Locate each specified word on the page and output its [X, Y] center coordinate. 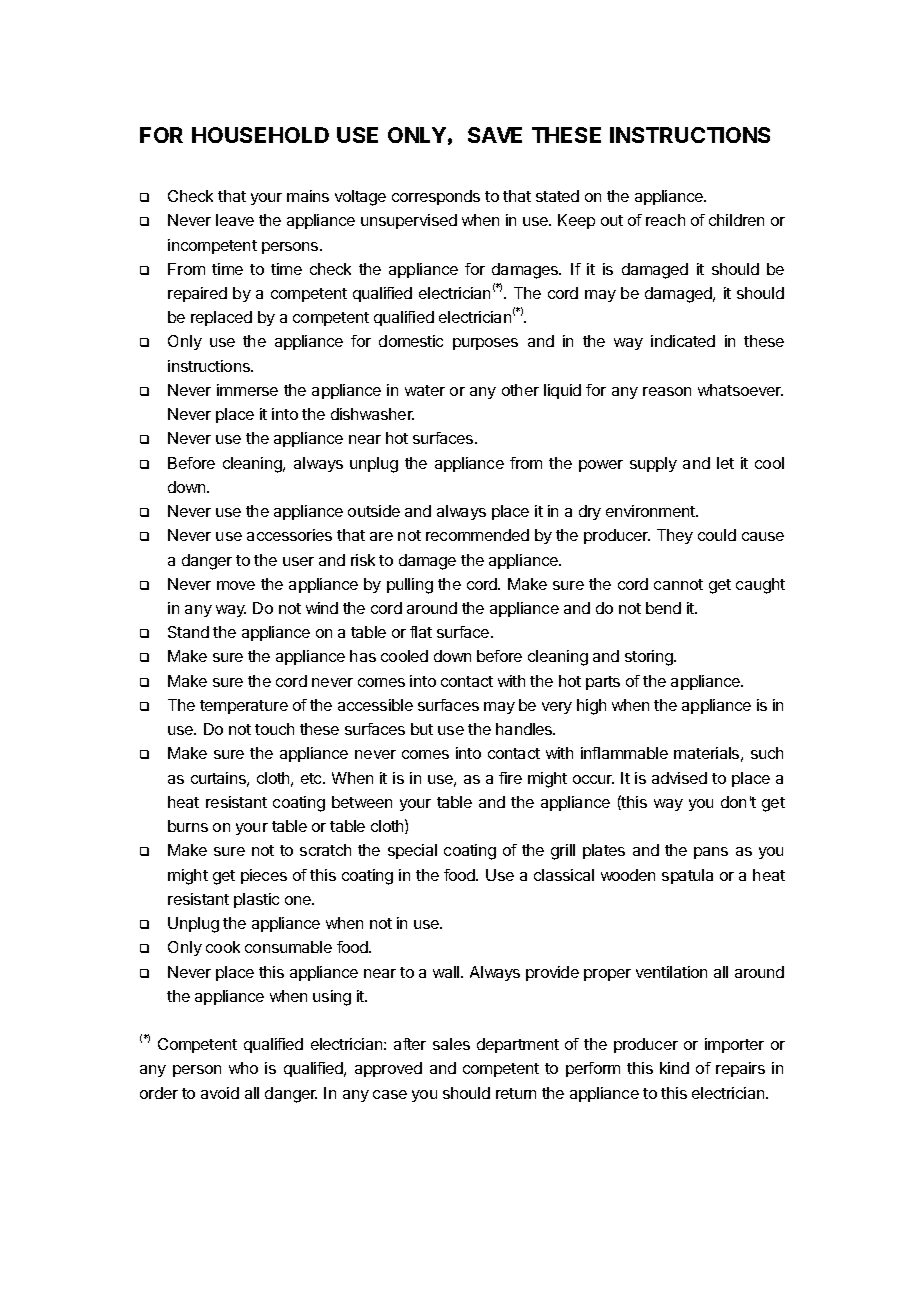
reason [667, 391]
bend [663, 608]
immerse [247, 390]
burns [188, 826]
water [425, 390]
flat [421, 632]
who [243, 1068]
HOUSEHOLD [260, 135]
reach [665, 220]
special [412, 851]
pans [711, 853]
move [236, 585]
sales [451, 1044]
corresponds [436, 197]
